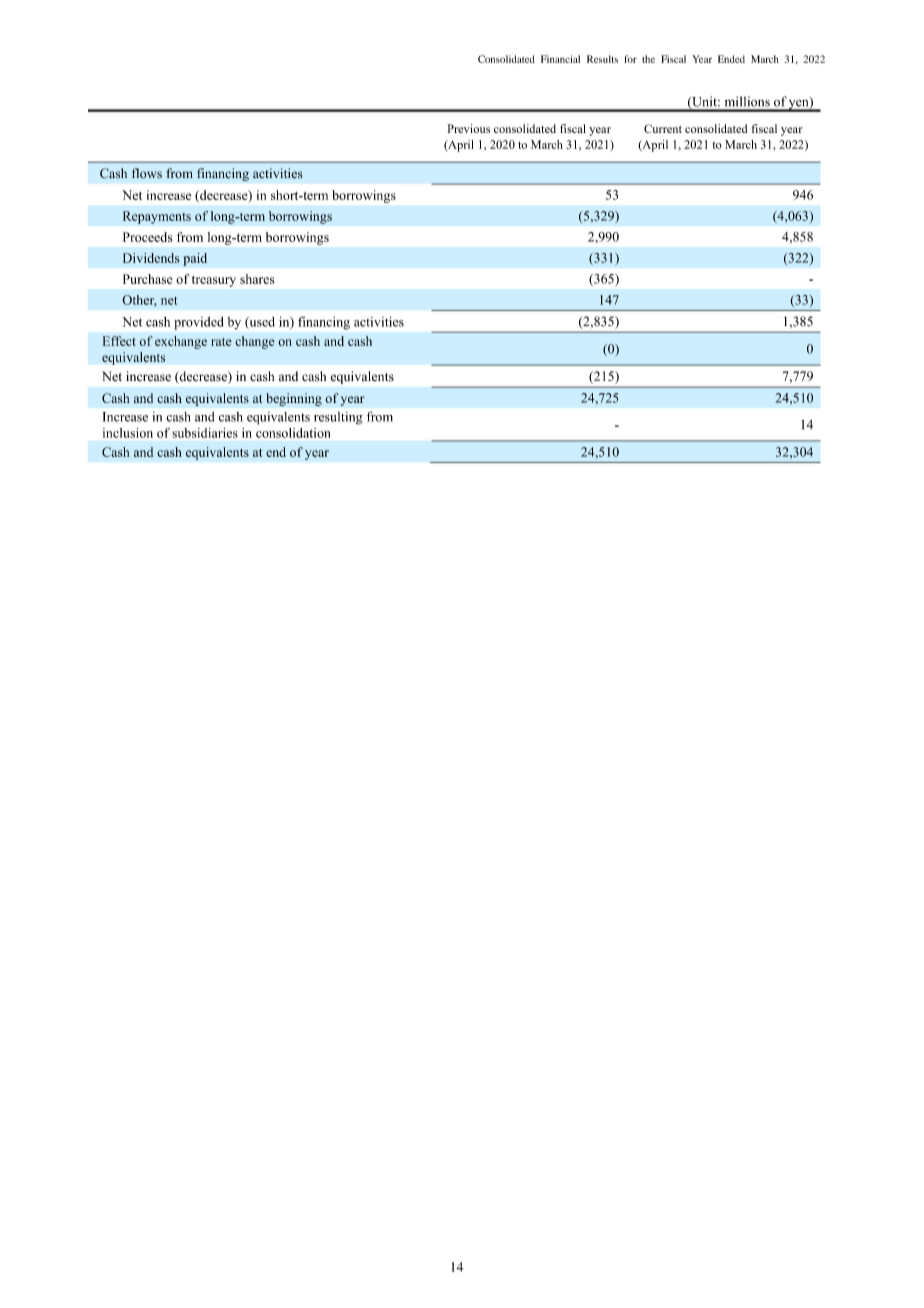 The width and height of the document is (924, 1308). What do you see at coordinates (294, 399) in the document?
I see `beginning` at bounding box center [294, 399].
